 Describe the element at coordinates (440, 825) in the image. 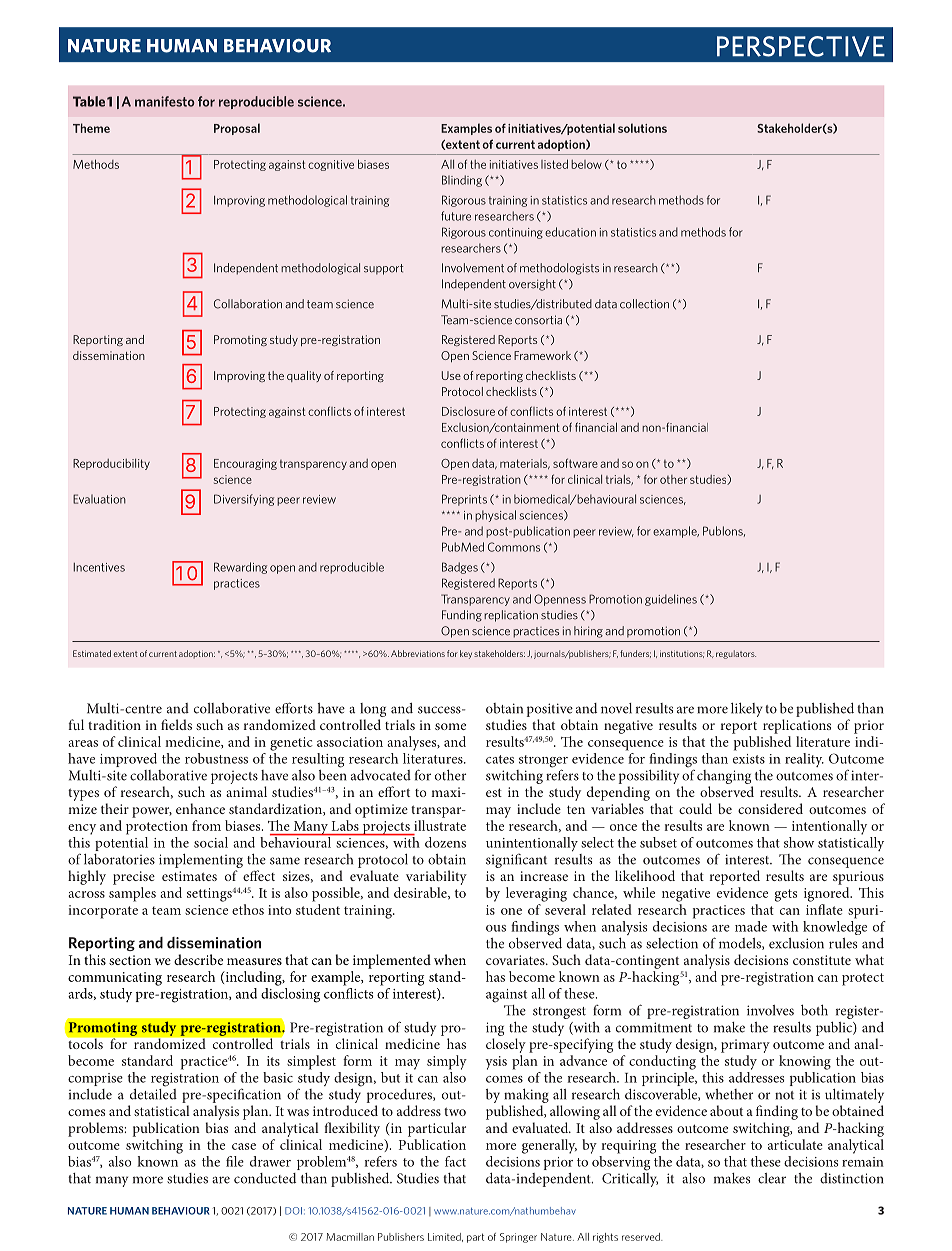

I see `illustrate` at that location.
